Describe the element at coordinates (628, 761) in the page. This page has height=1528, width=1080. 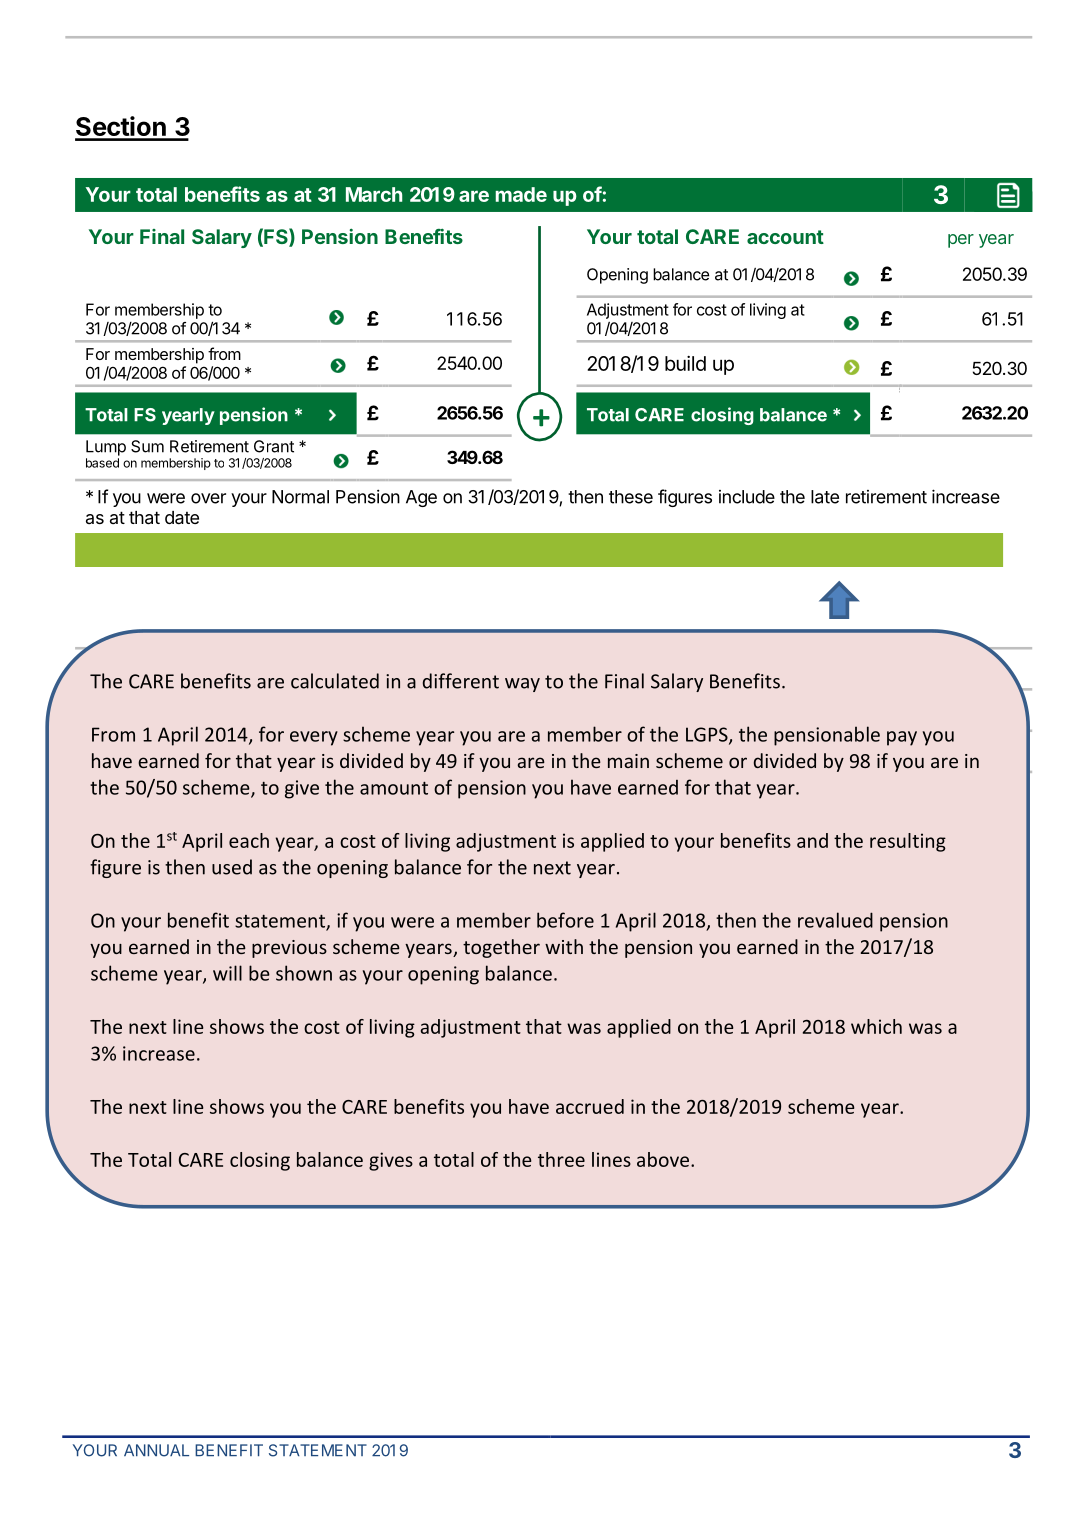
I see `main` at that location.
